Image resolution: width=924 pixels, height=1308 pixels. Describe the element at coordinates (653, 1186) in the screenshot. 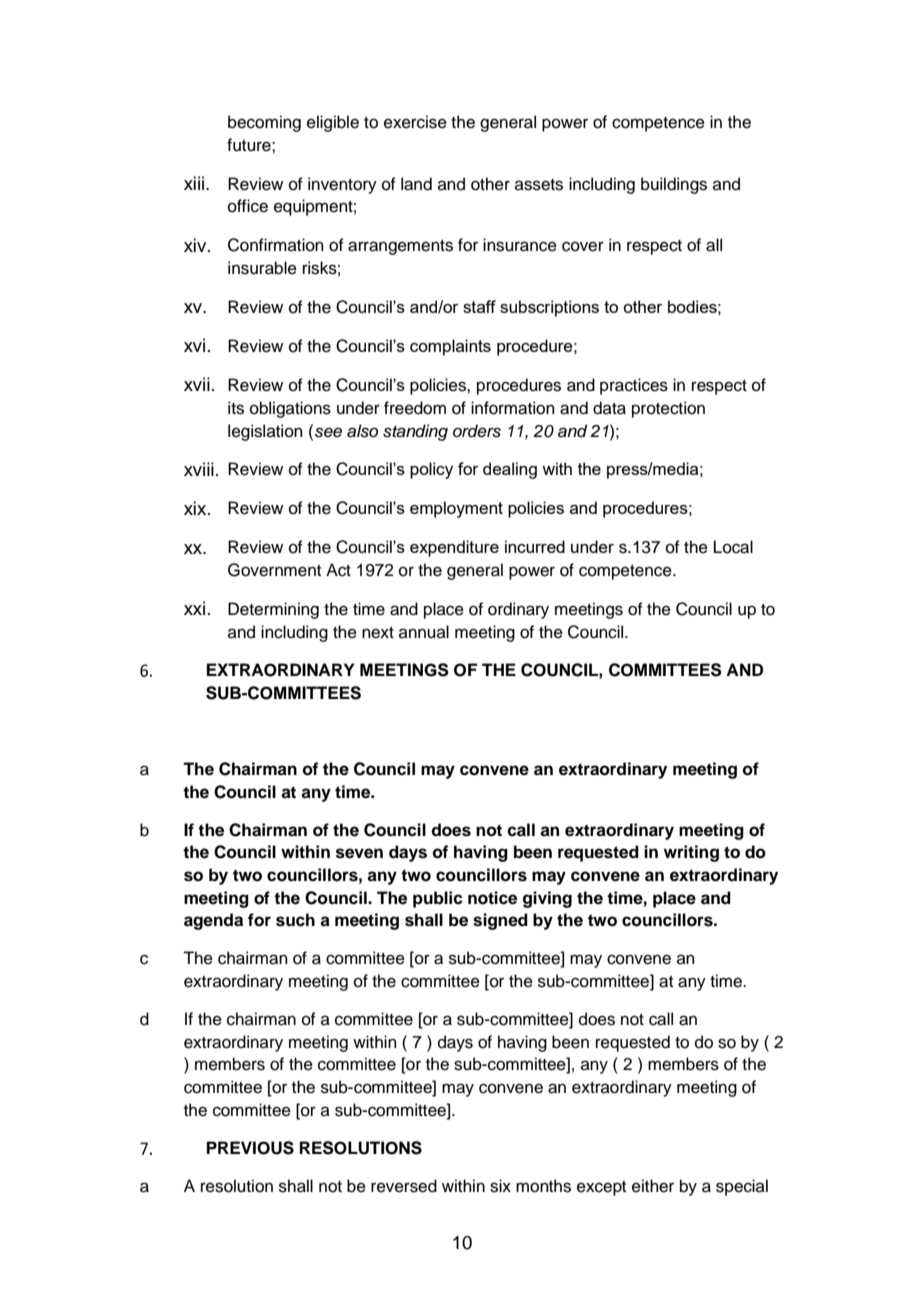

I see `either` at that location.
